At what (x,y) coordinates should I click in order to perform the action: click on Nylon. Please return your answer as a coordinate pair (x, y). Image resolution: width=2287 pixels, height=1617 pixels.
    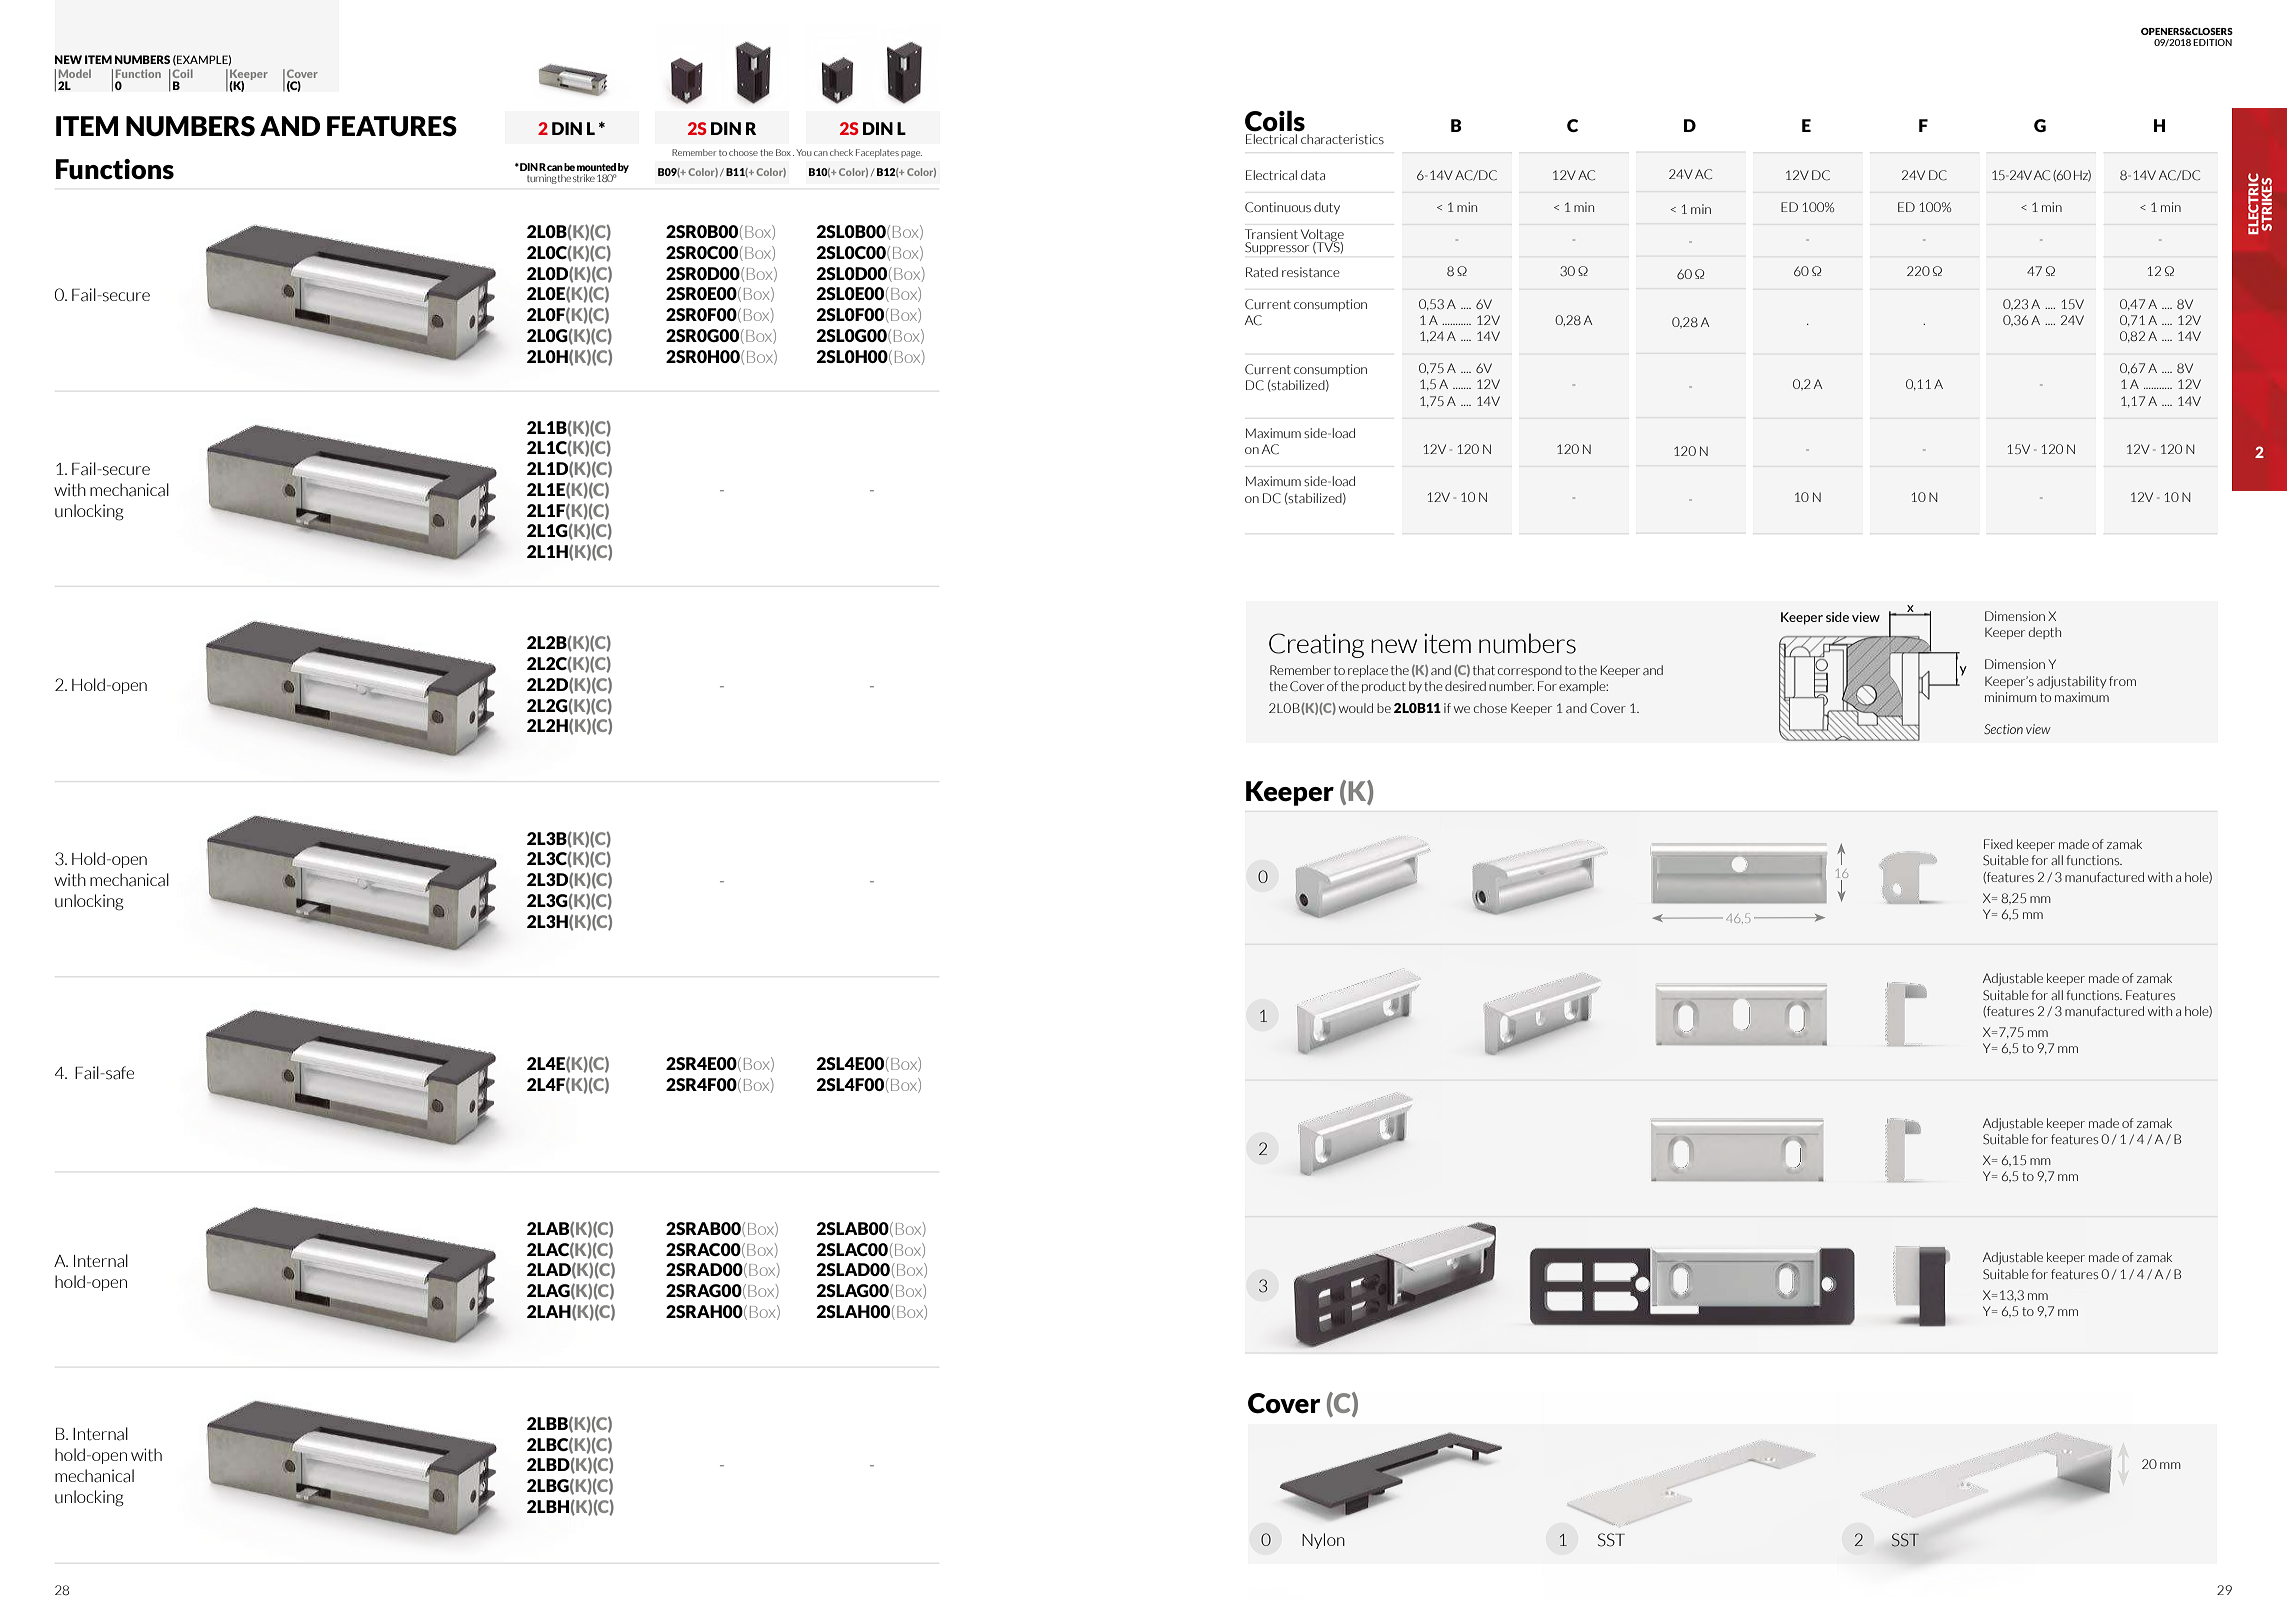
    Looking at the image, I should click on (1323, 1541).
